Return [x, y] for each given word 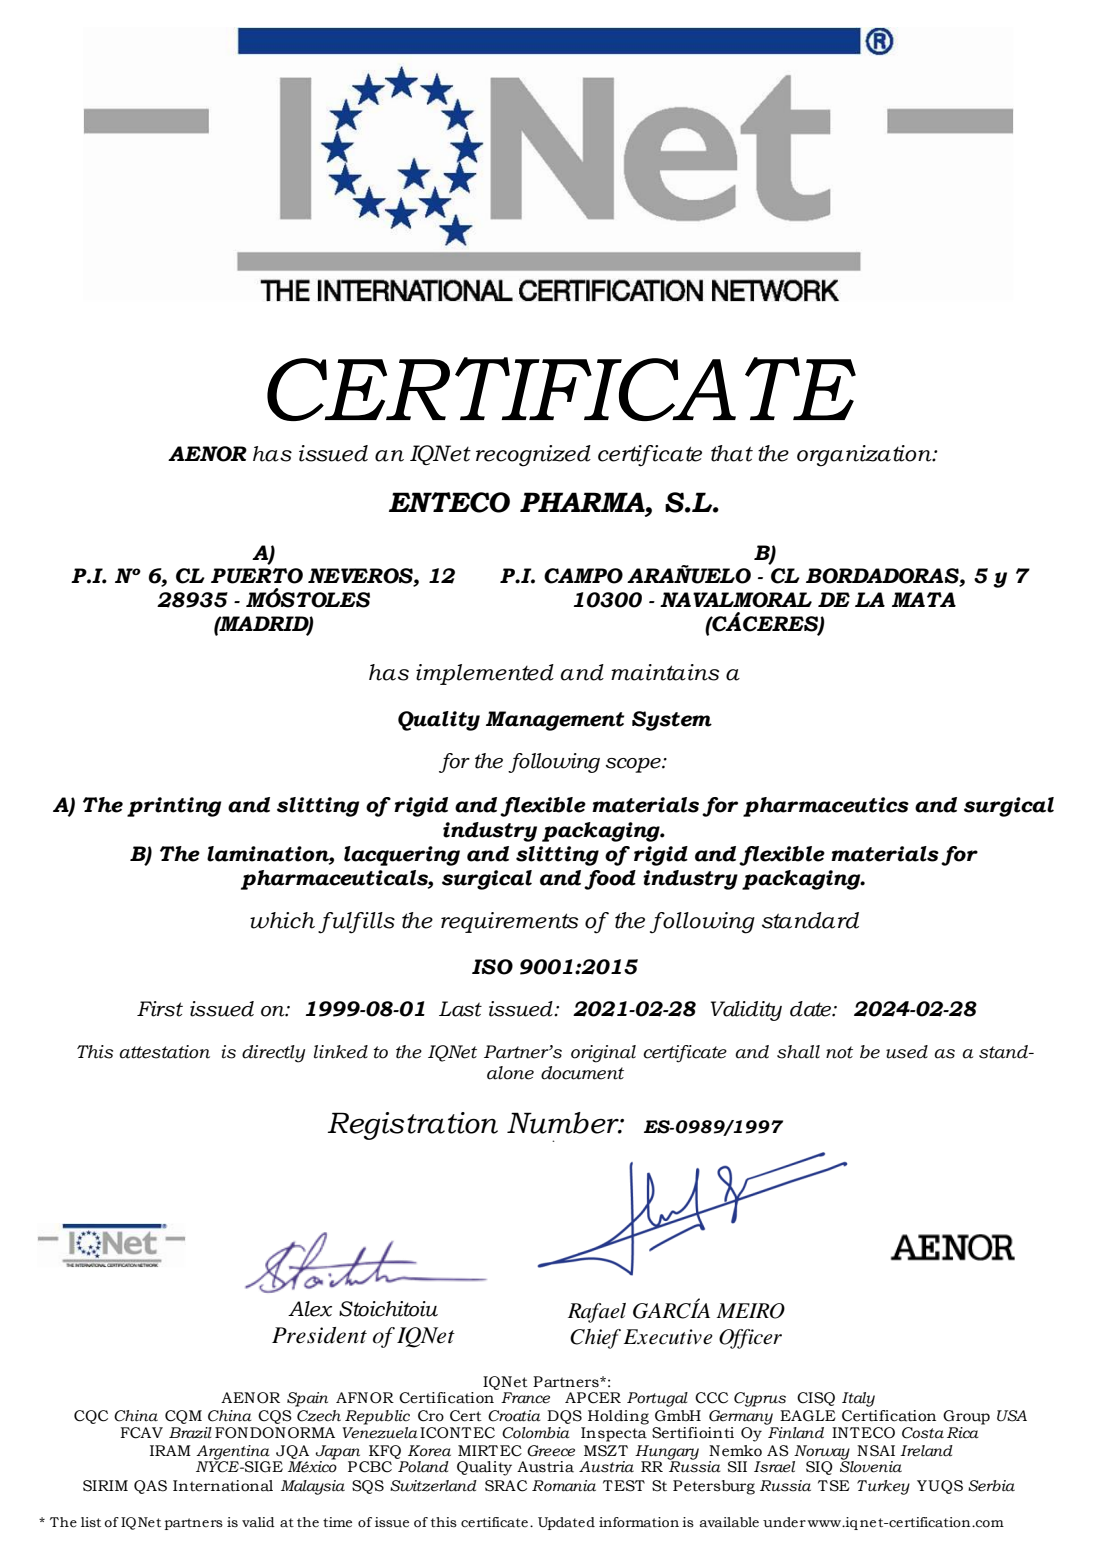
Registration [413, 1126]
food [610, 880]
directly [273, 1054]
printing [174, 807]
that [732, 453]
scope [634, 765]
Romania [564, 1486]
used [907, 1052]
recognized [533, 456]
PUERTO [257, 576]
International [223, 1486]
